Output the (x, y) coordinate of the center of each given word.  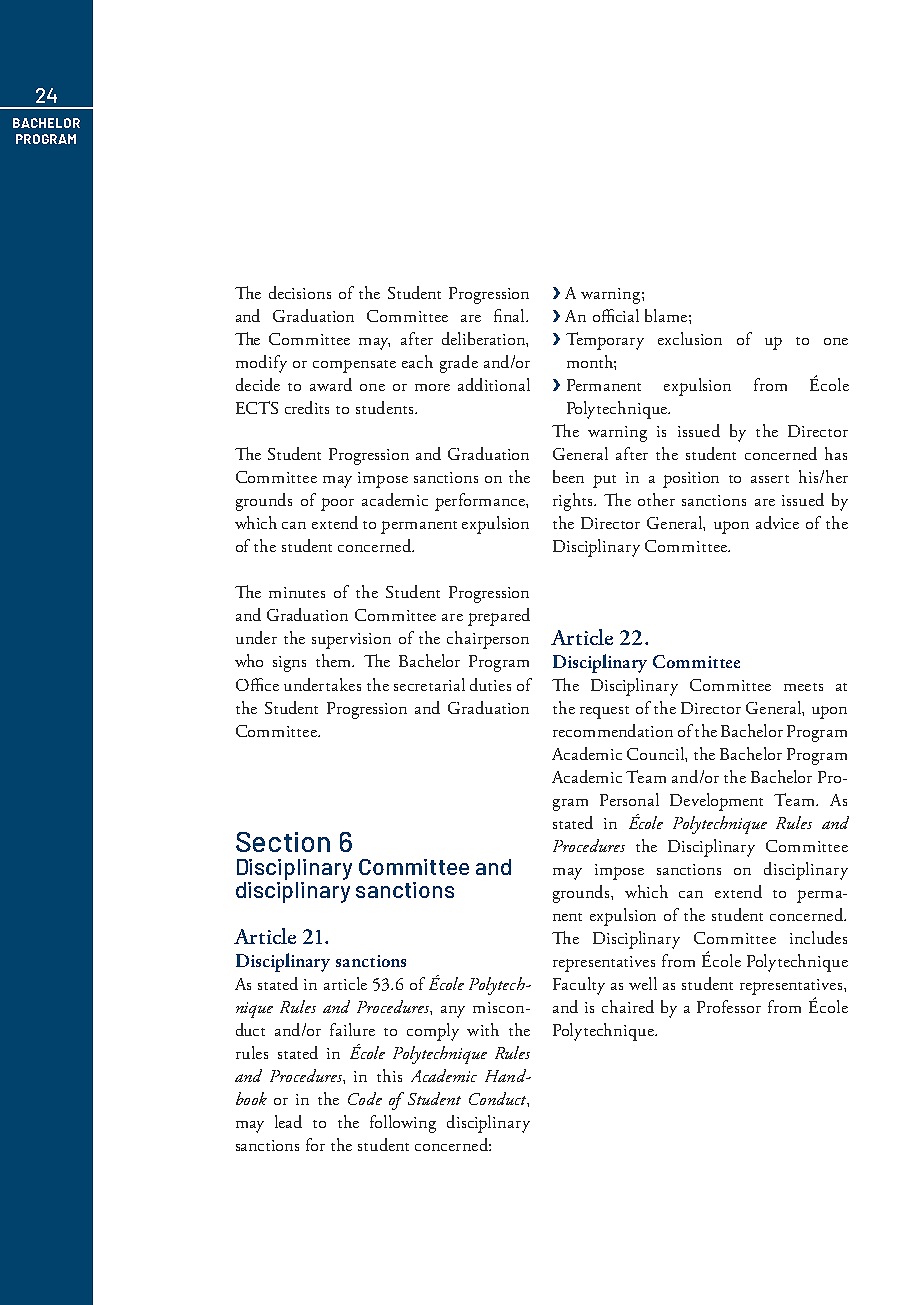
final (511, 315)
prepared (499, 617)
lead (288, 1121)
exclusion (690, 338)
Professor (729, 1006)
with (483, 1029)
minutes (297, 592)
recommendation (613, 730)
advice (777, 522)
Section (283, 842)
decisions (300, 292)
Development (716, 802)
